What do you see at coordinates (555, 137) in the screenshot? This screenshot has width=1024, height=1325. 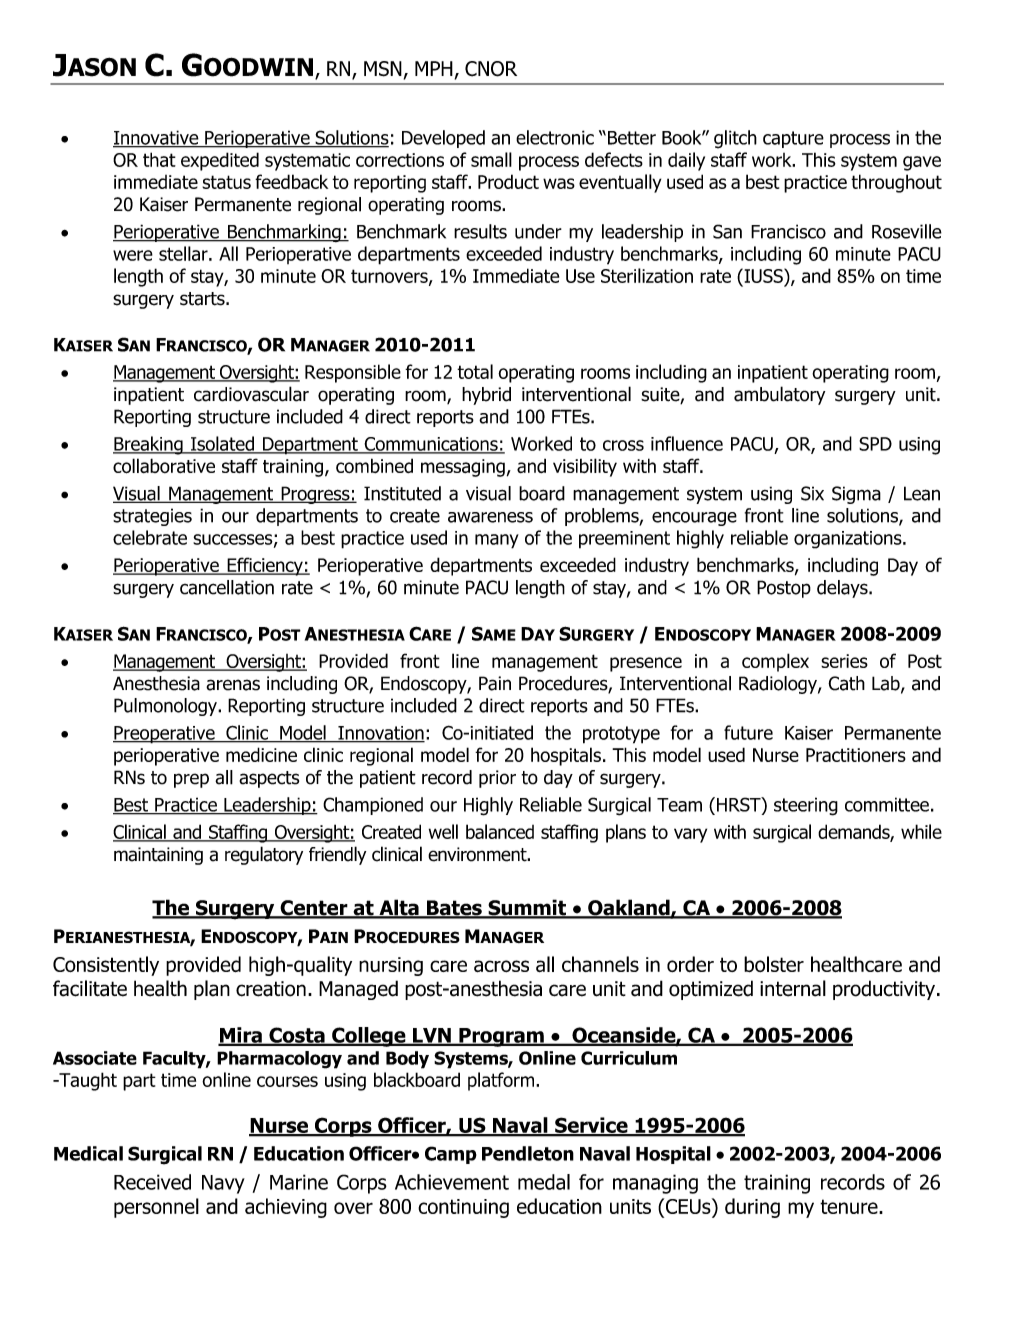 I see `electronic` at bounding box center [555, 137].
